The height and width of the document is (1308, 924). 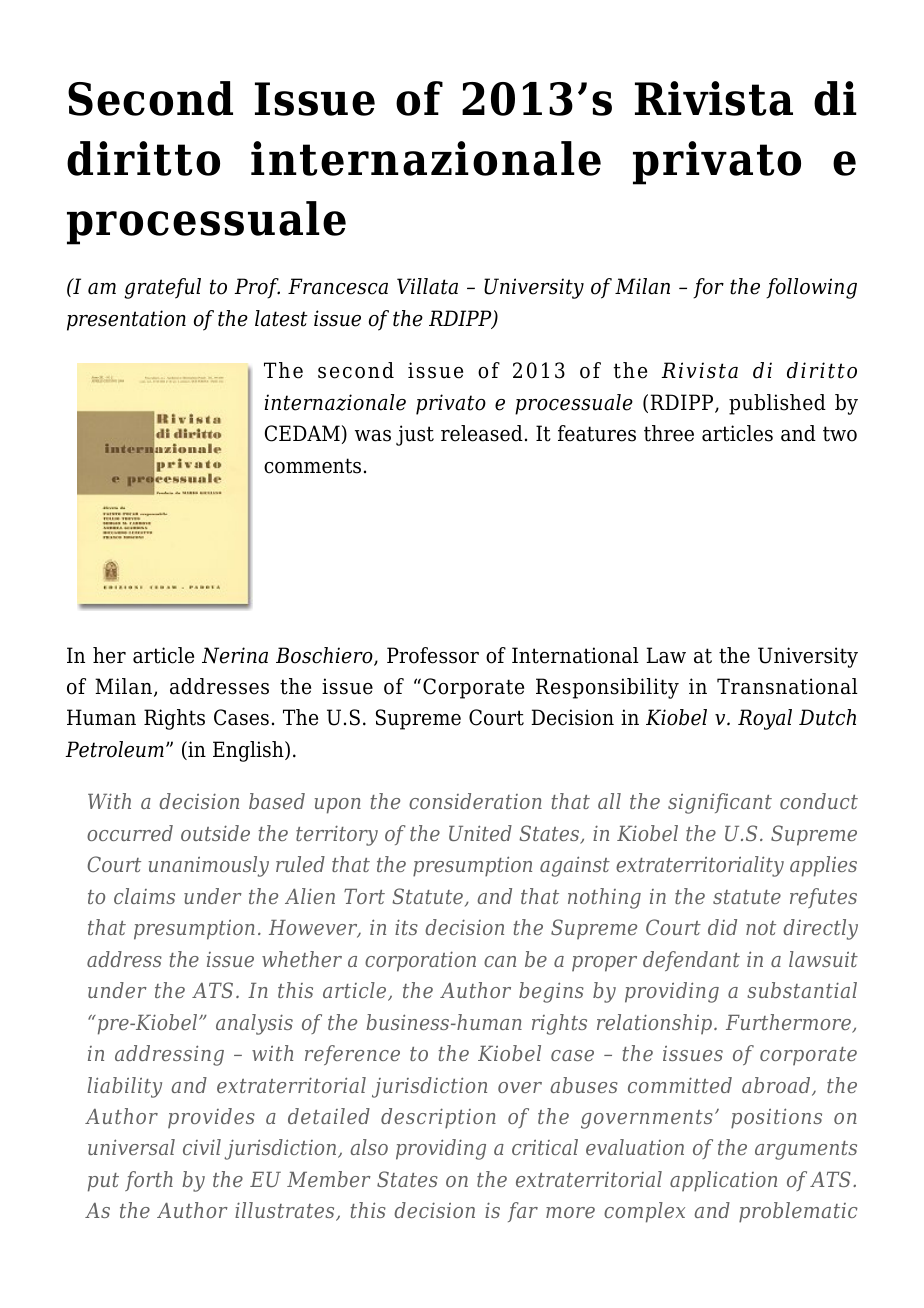 What do you see at coordinates (162, 288) in the document?
I see `grateful` at bounding box center [162, 288].
